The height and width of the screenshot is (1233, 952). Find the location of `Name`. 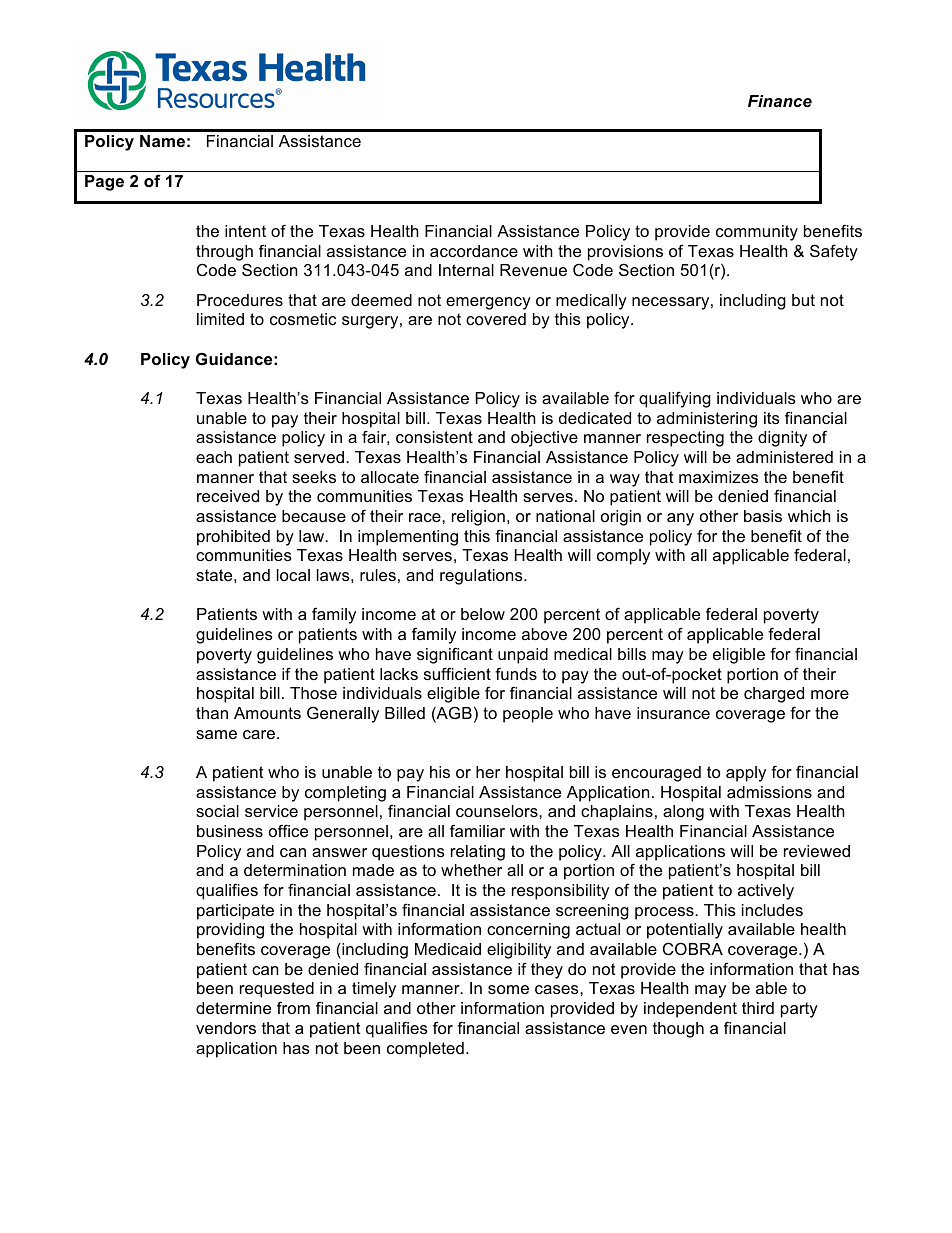

Name is located at coordinates (162, 141).
